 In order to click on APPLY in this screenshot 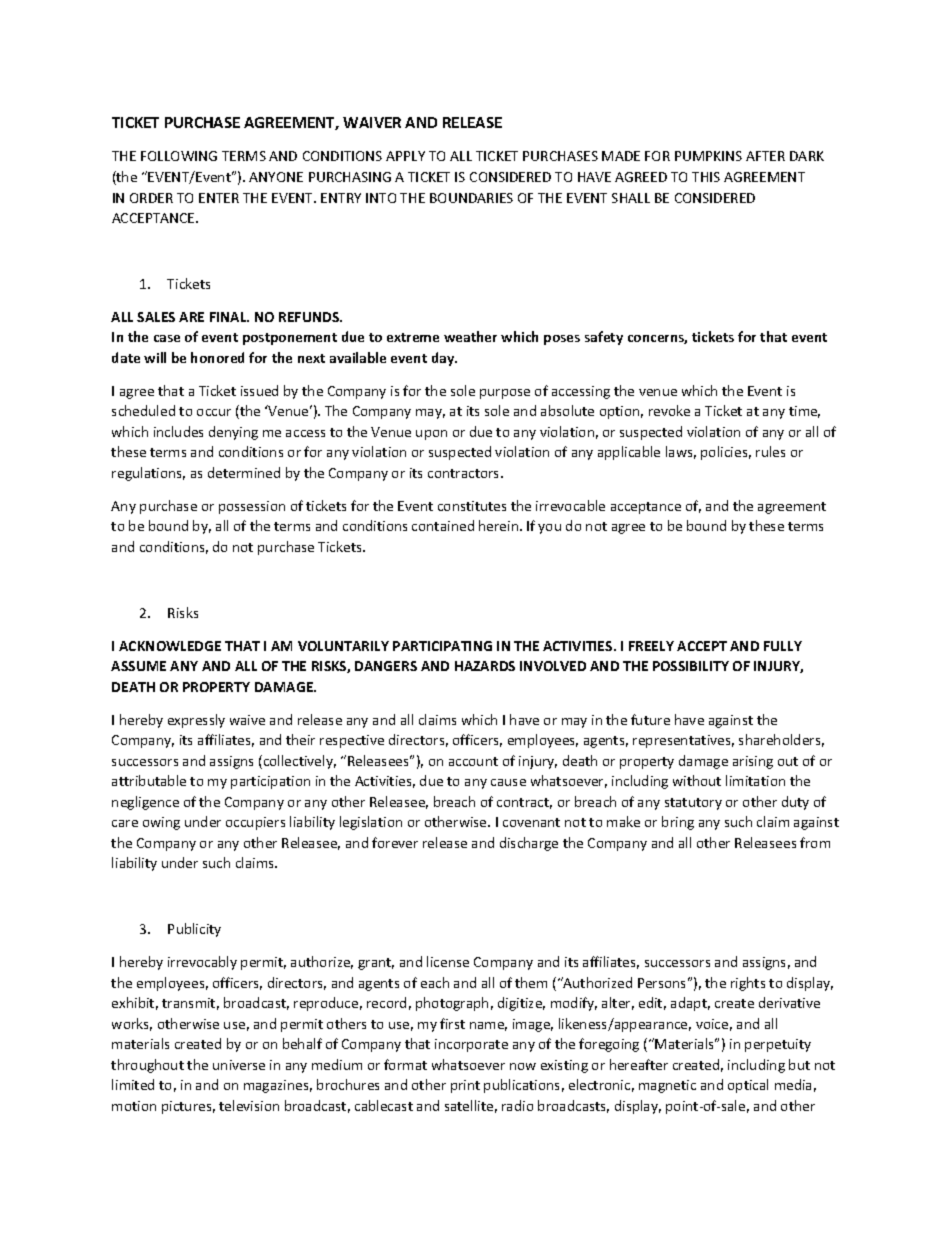, I will do `click(405, 156)`.
